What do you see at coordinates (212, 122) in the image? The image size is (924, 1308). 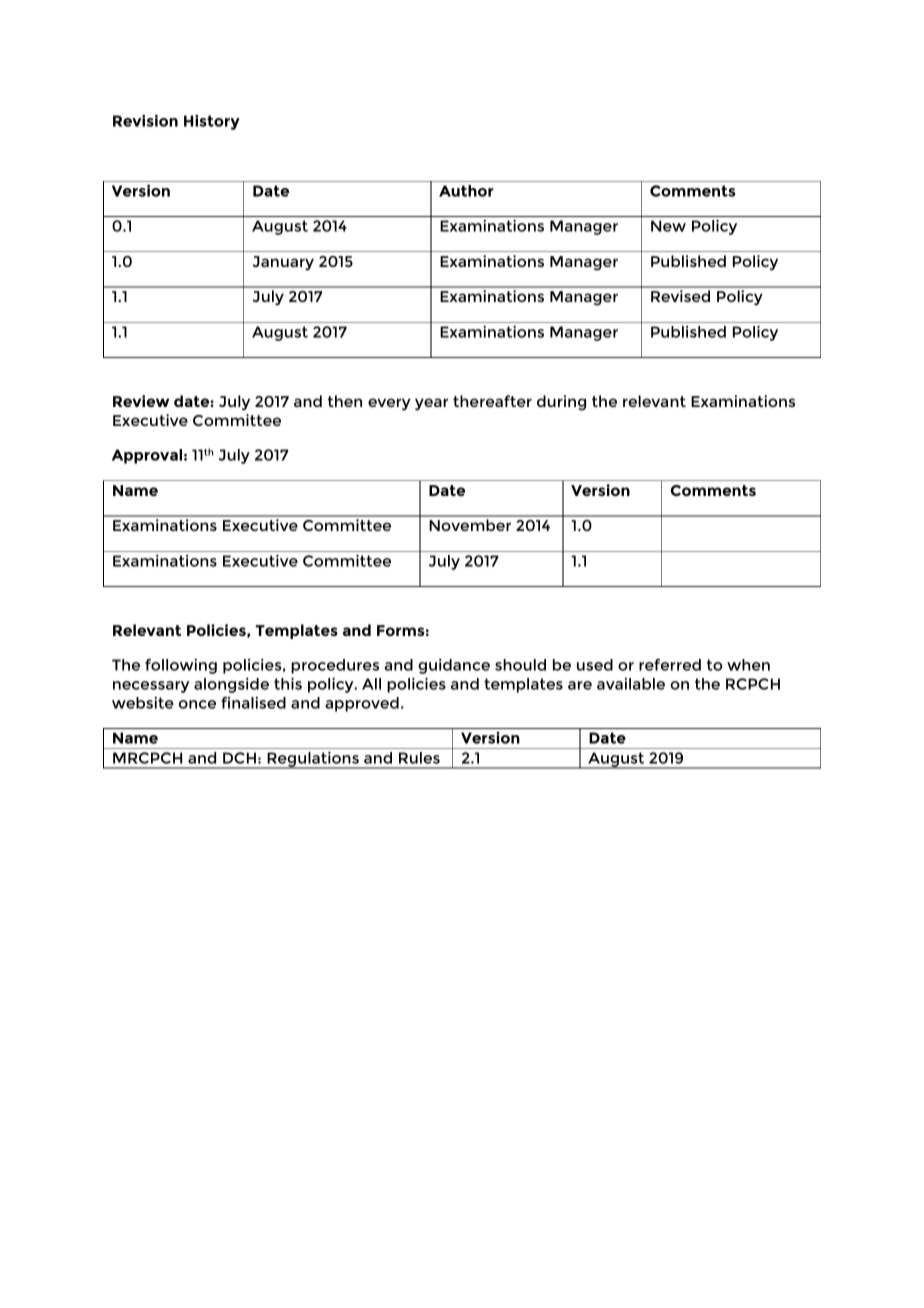 I see `History` at bounding box center [212, 122].
